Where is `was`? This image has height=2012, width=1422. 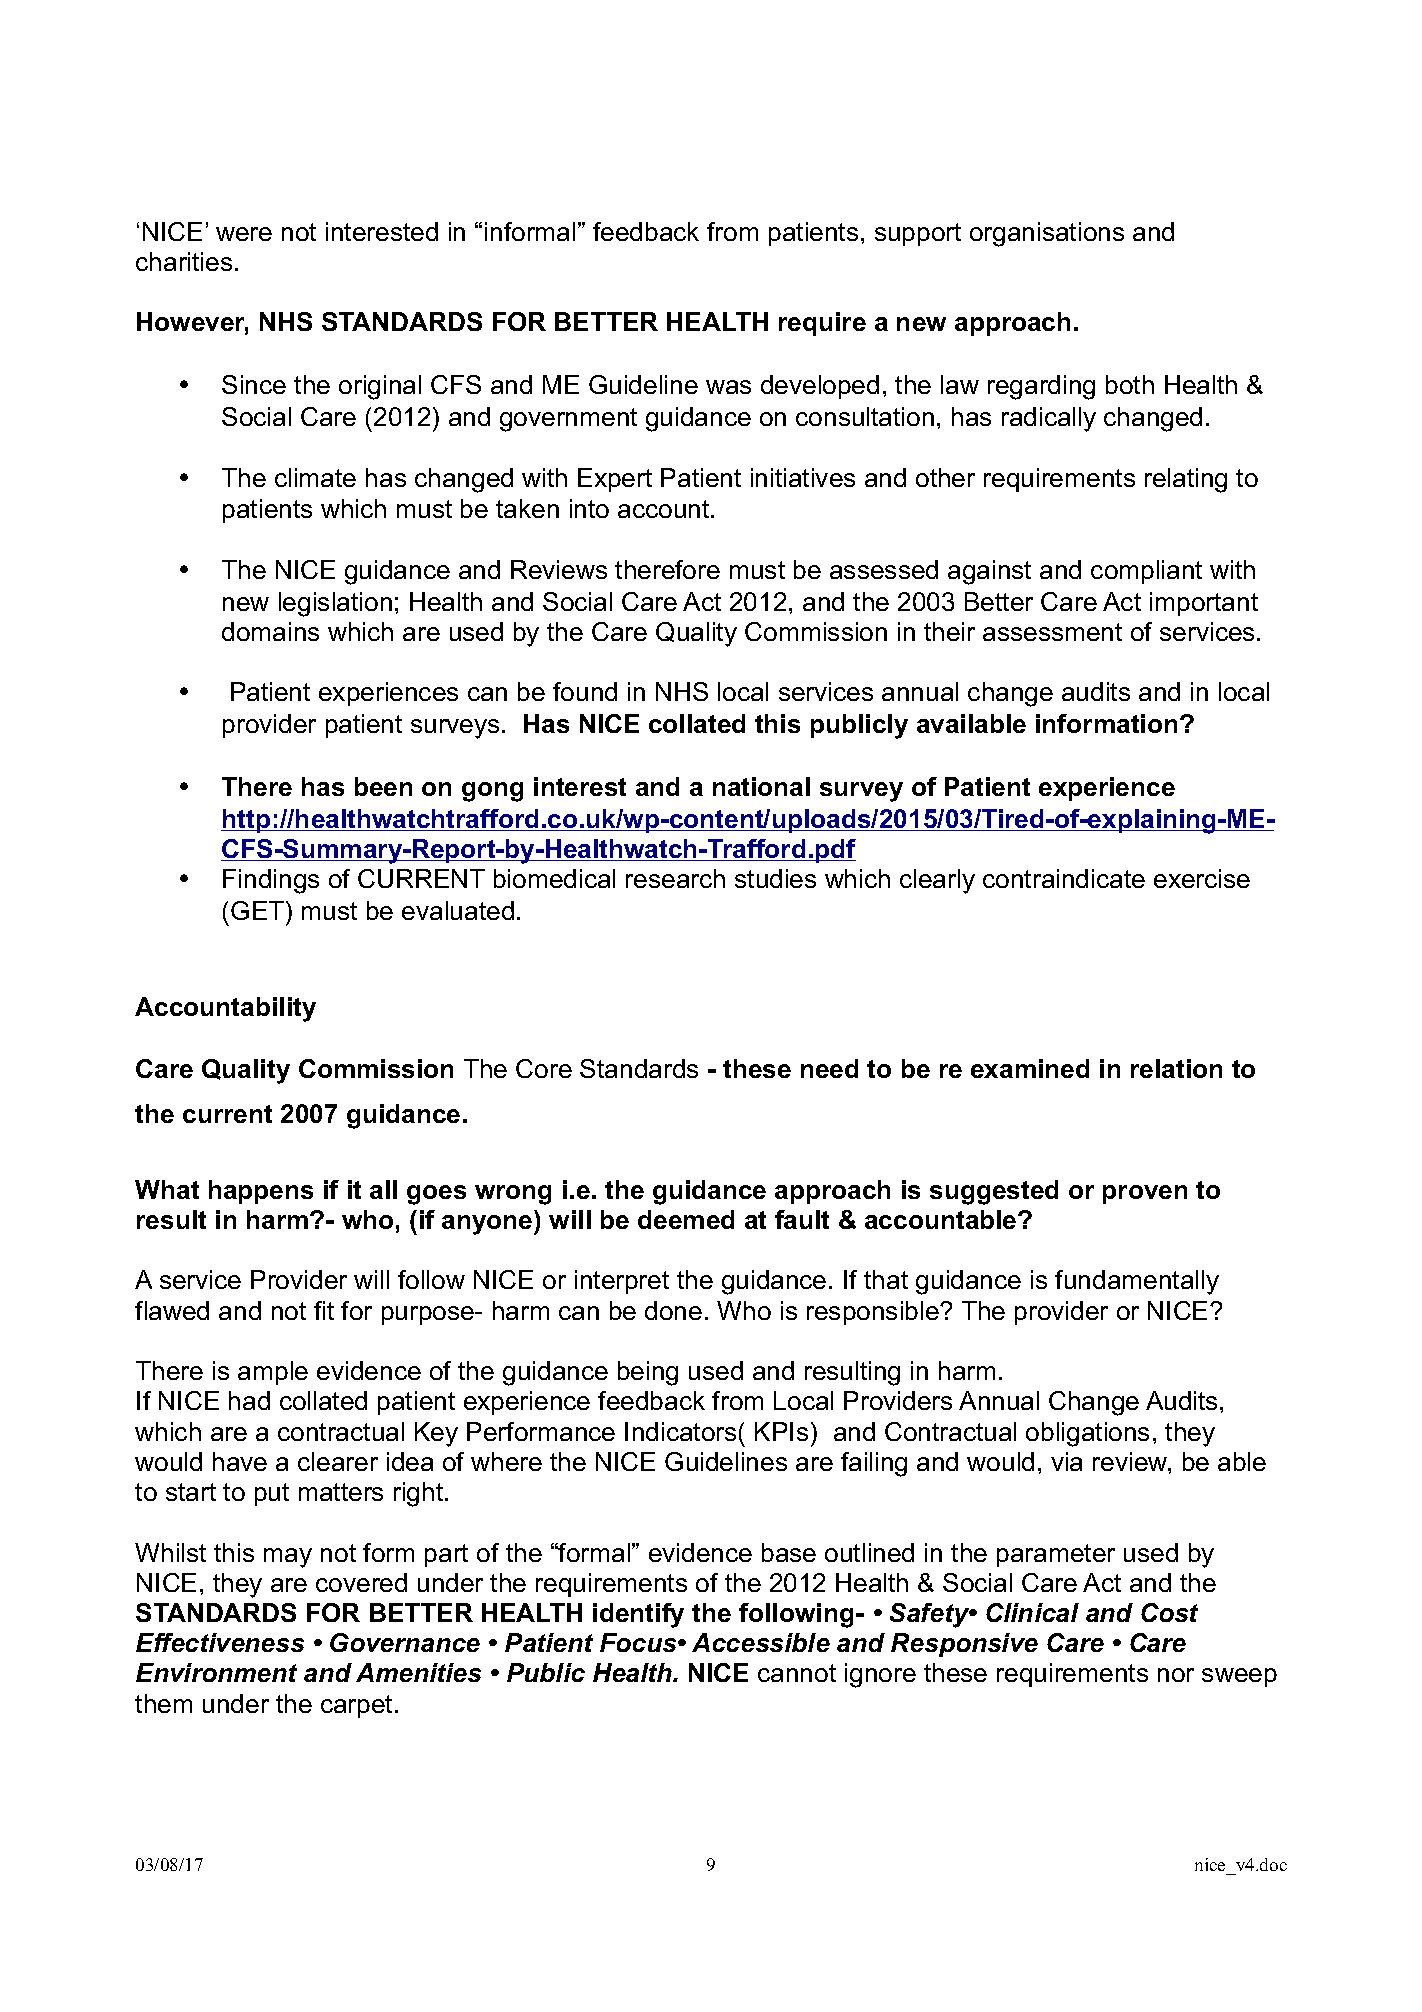
was is located at coordinates (728, 387).
